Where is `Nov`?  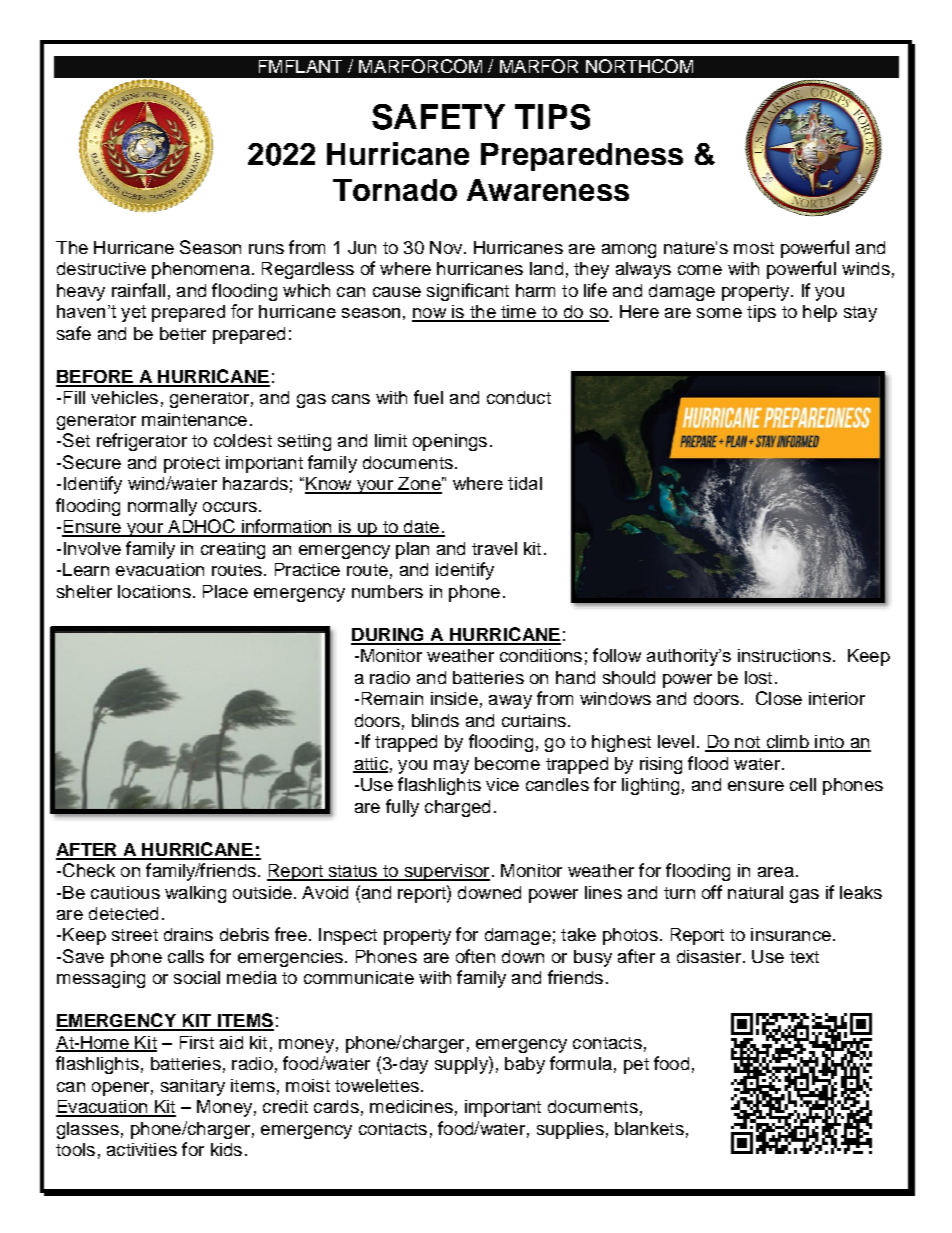 Nov is located at coordinates (447, 247).
